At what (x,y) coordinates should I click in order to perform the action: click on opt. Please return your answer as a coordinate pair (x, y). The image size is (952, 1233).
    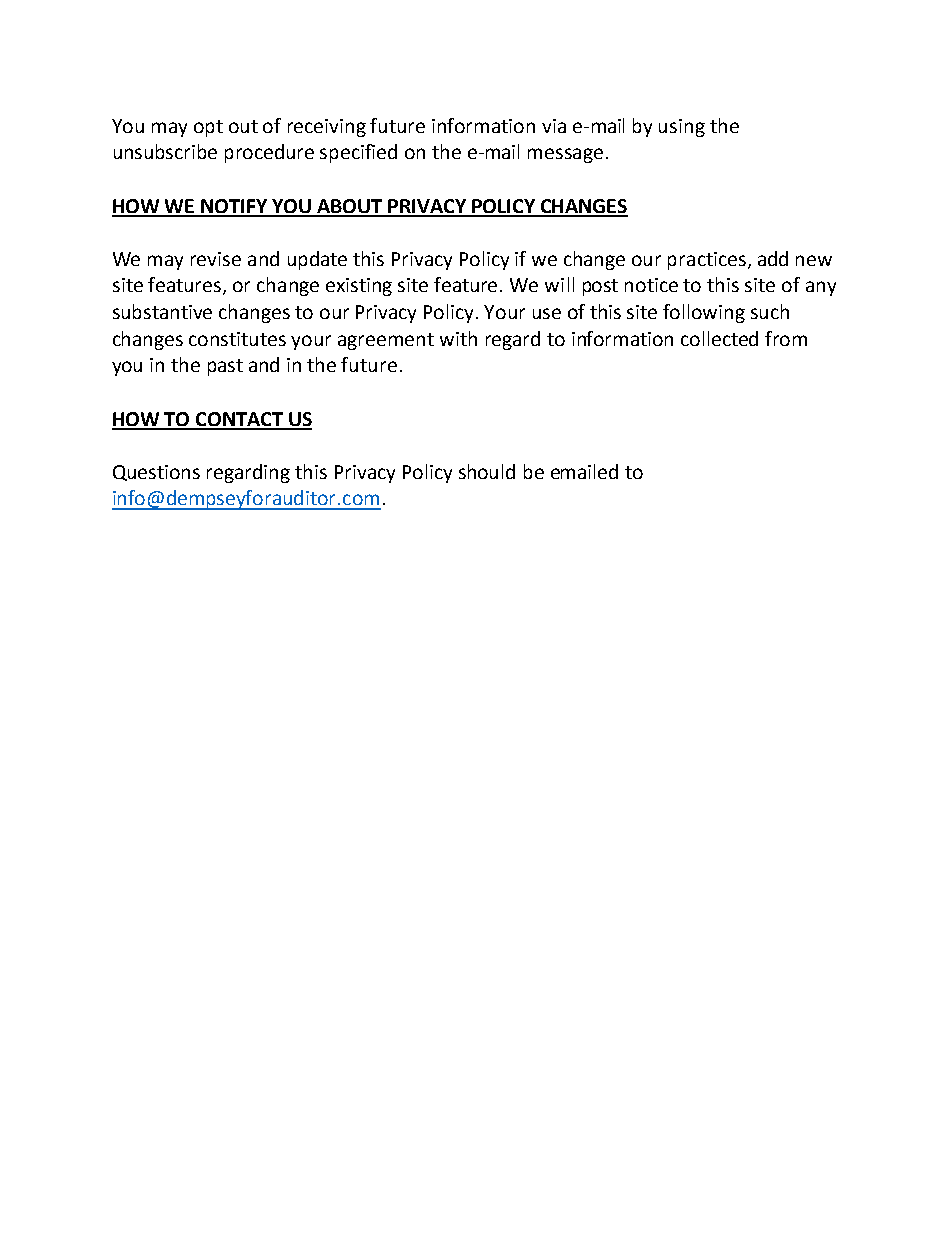
    Looking at the image, I should click on (208, 128).
